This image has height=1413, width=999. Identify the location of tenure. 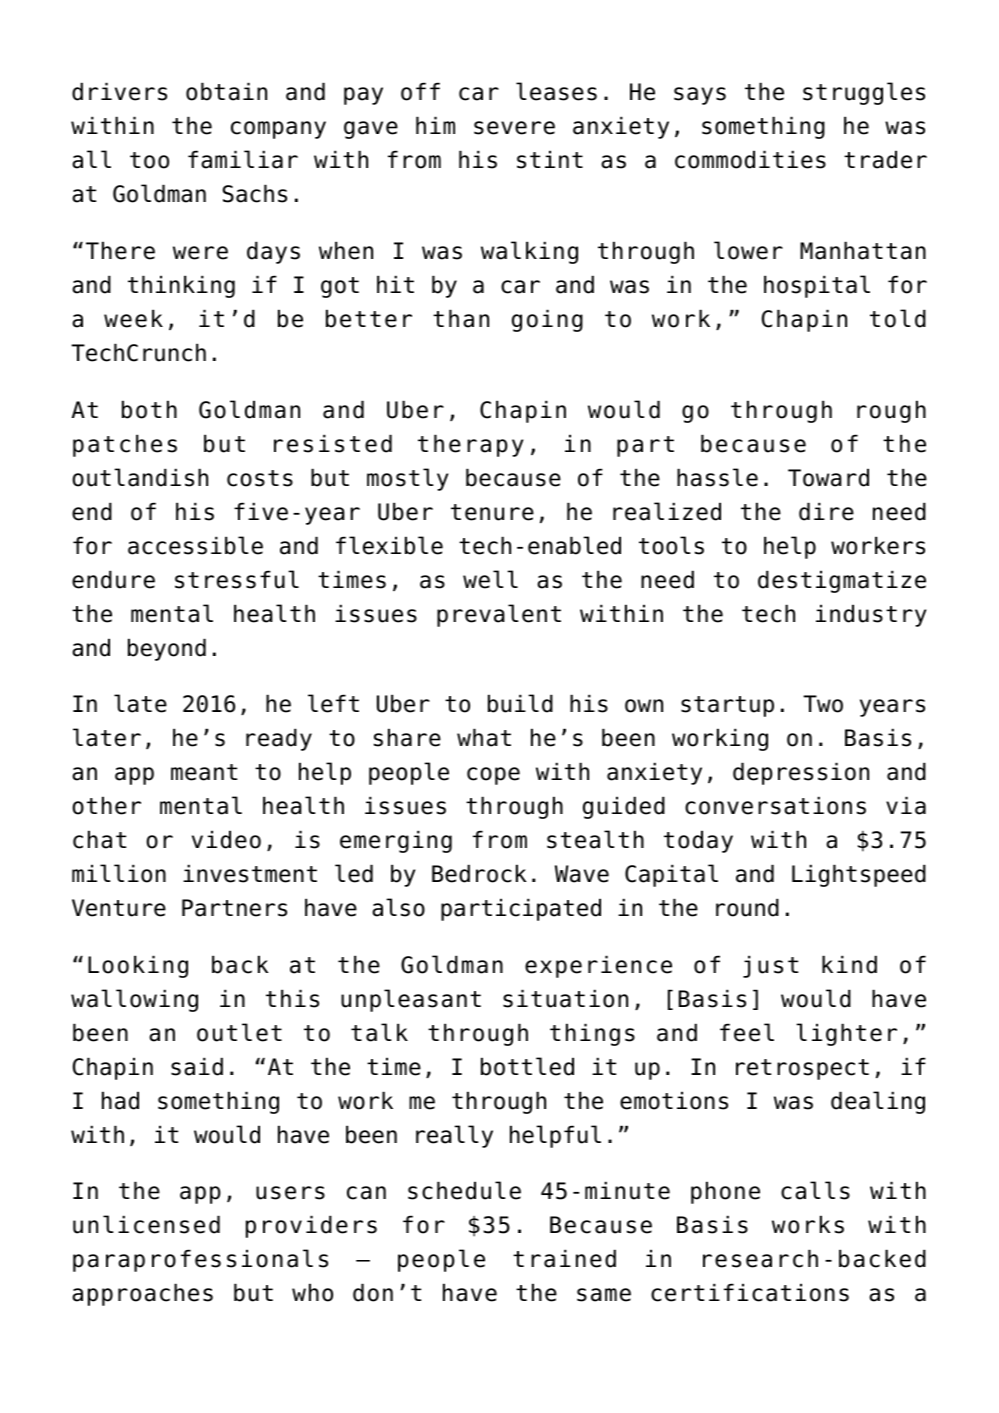
(492, 512).
